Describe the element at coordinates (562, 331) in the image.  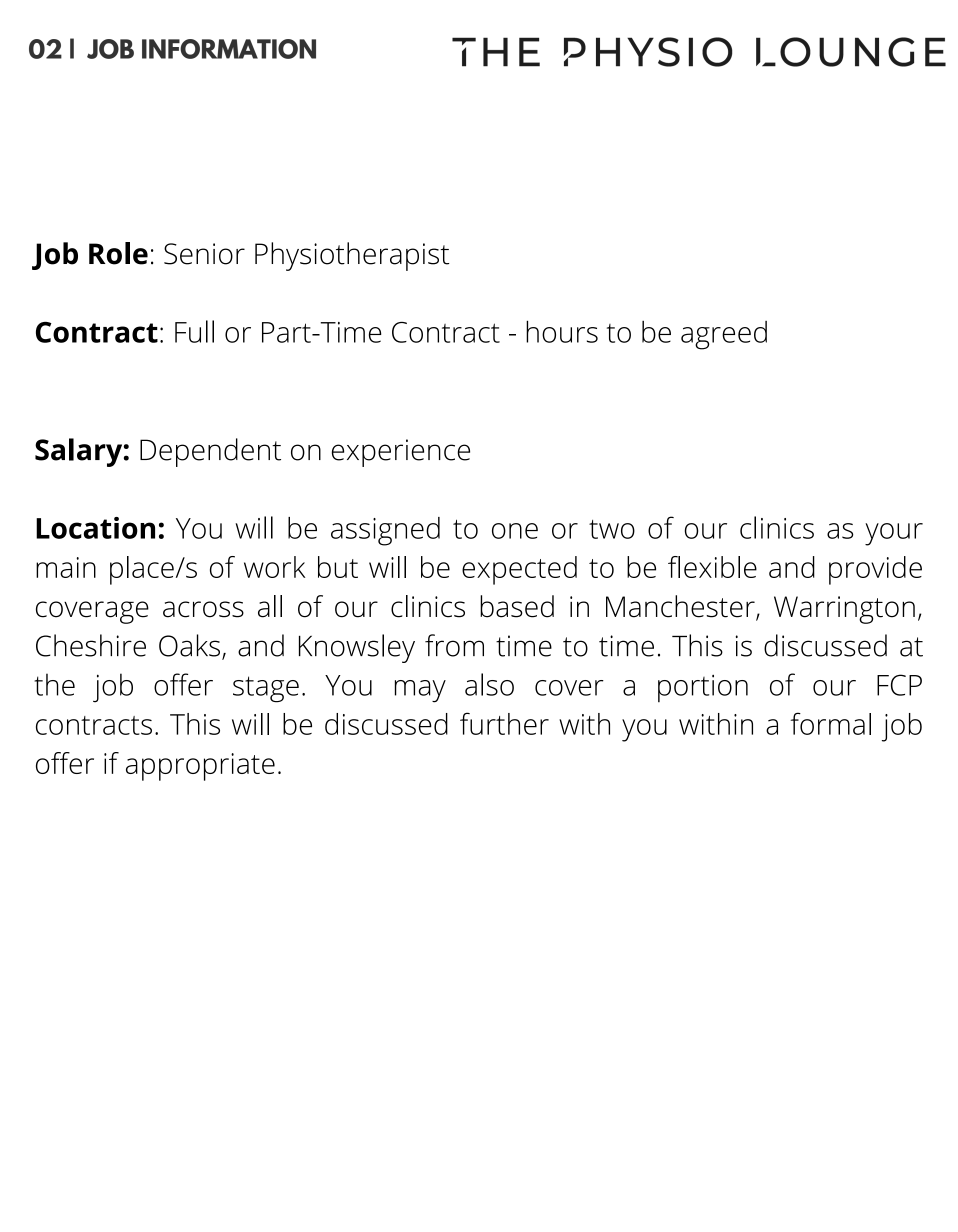
I see `hours` at that location.
